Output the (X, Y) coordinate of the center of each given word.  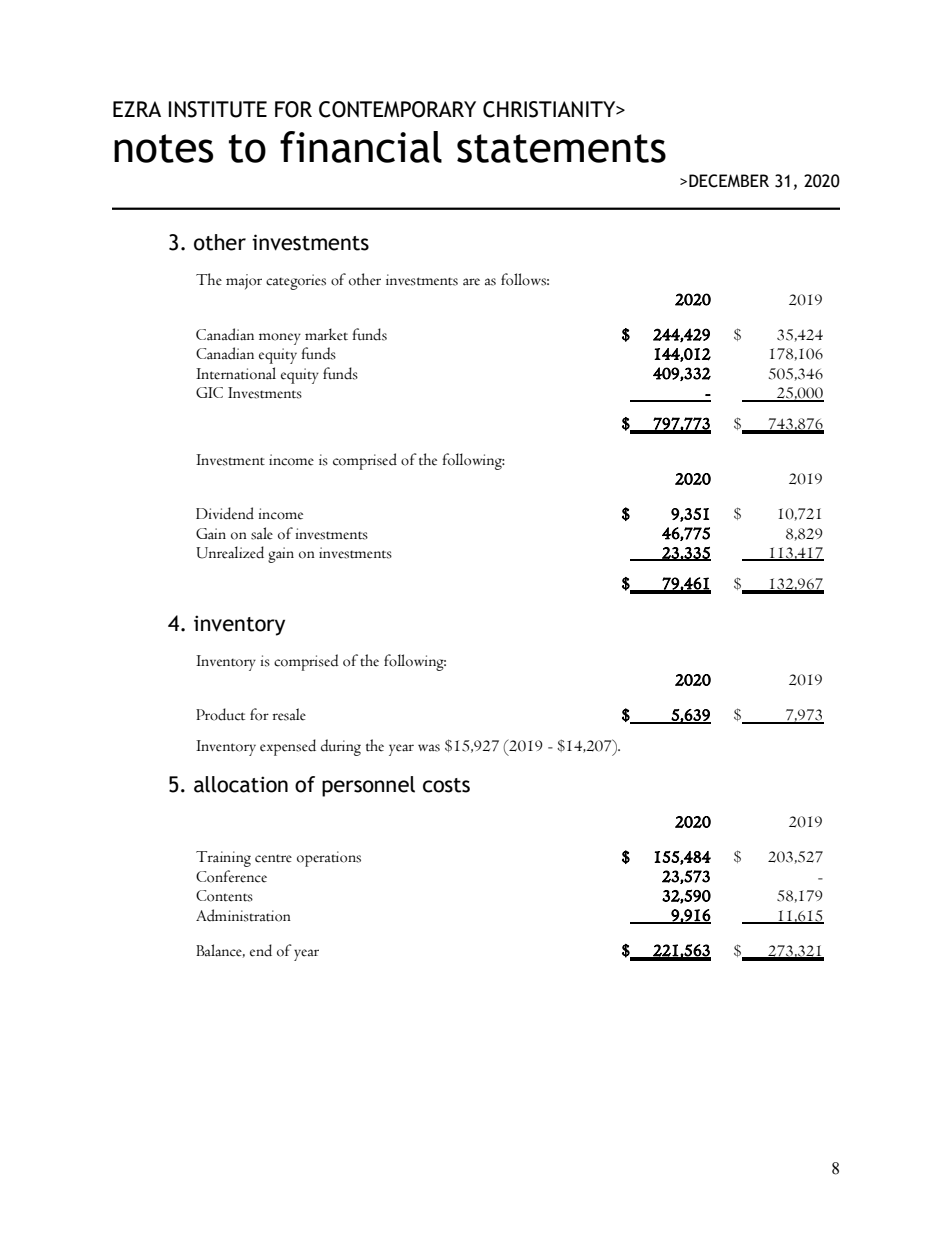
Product (220, 714)
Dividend (225, 513)
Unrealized (230, 552)
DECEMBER (729, 181)
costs (446, 785)
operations (329, 859)
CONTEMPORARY (397, 109)
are (471, 282)
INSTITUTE (218, 109)
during (341, 747)
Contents (224, 896)
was (429, 748)
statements (561, 148)
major (244, 282)
